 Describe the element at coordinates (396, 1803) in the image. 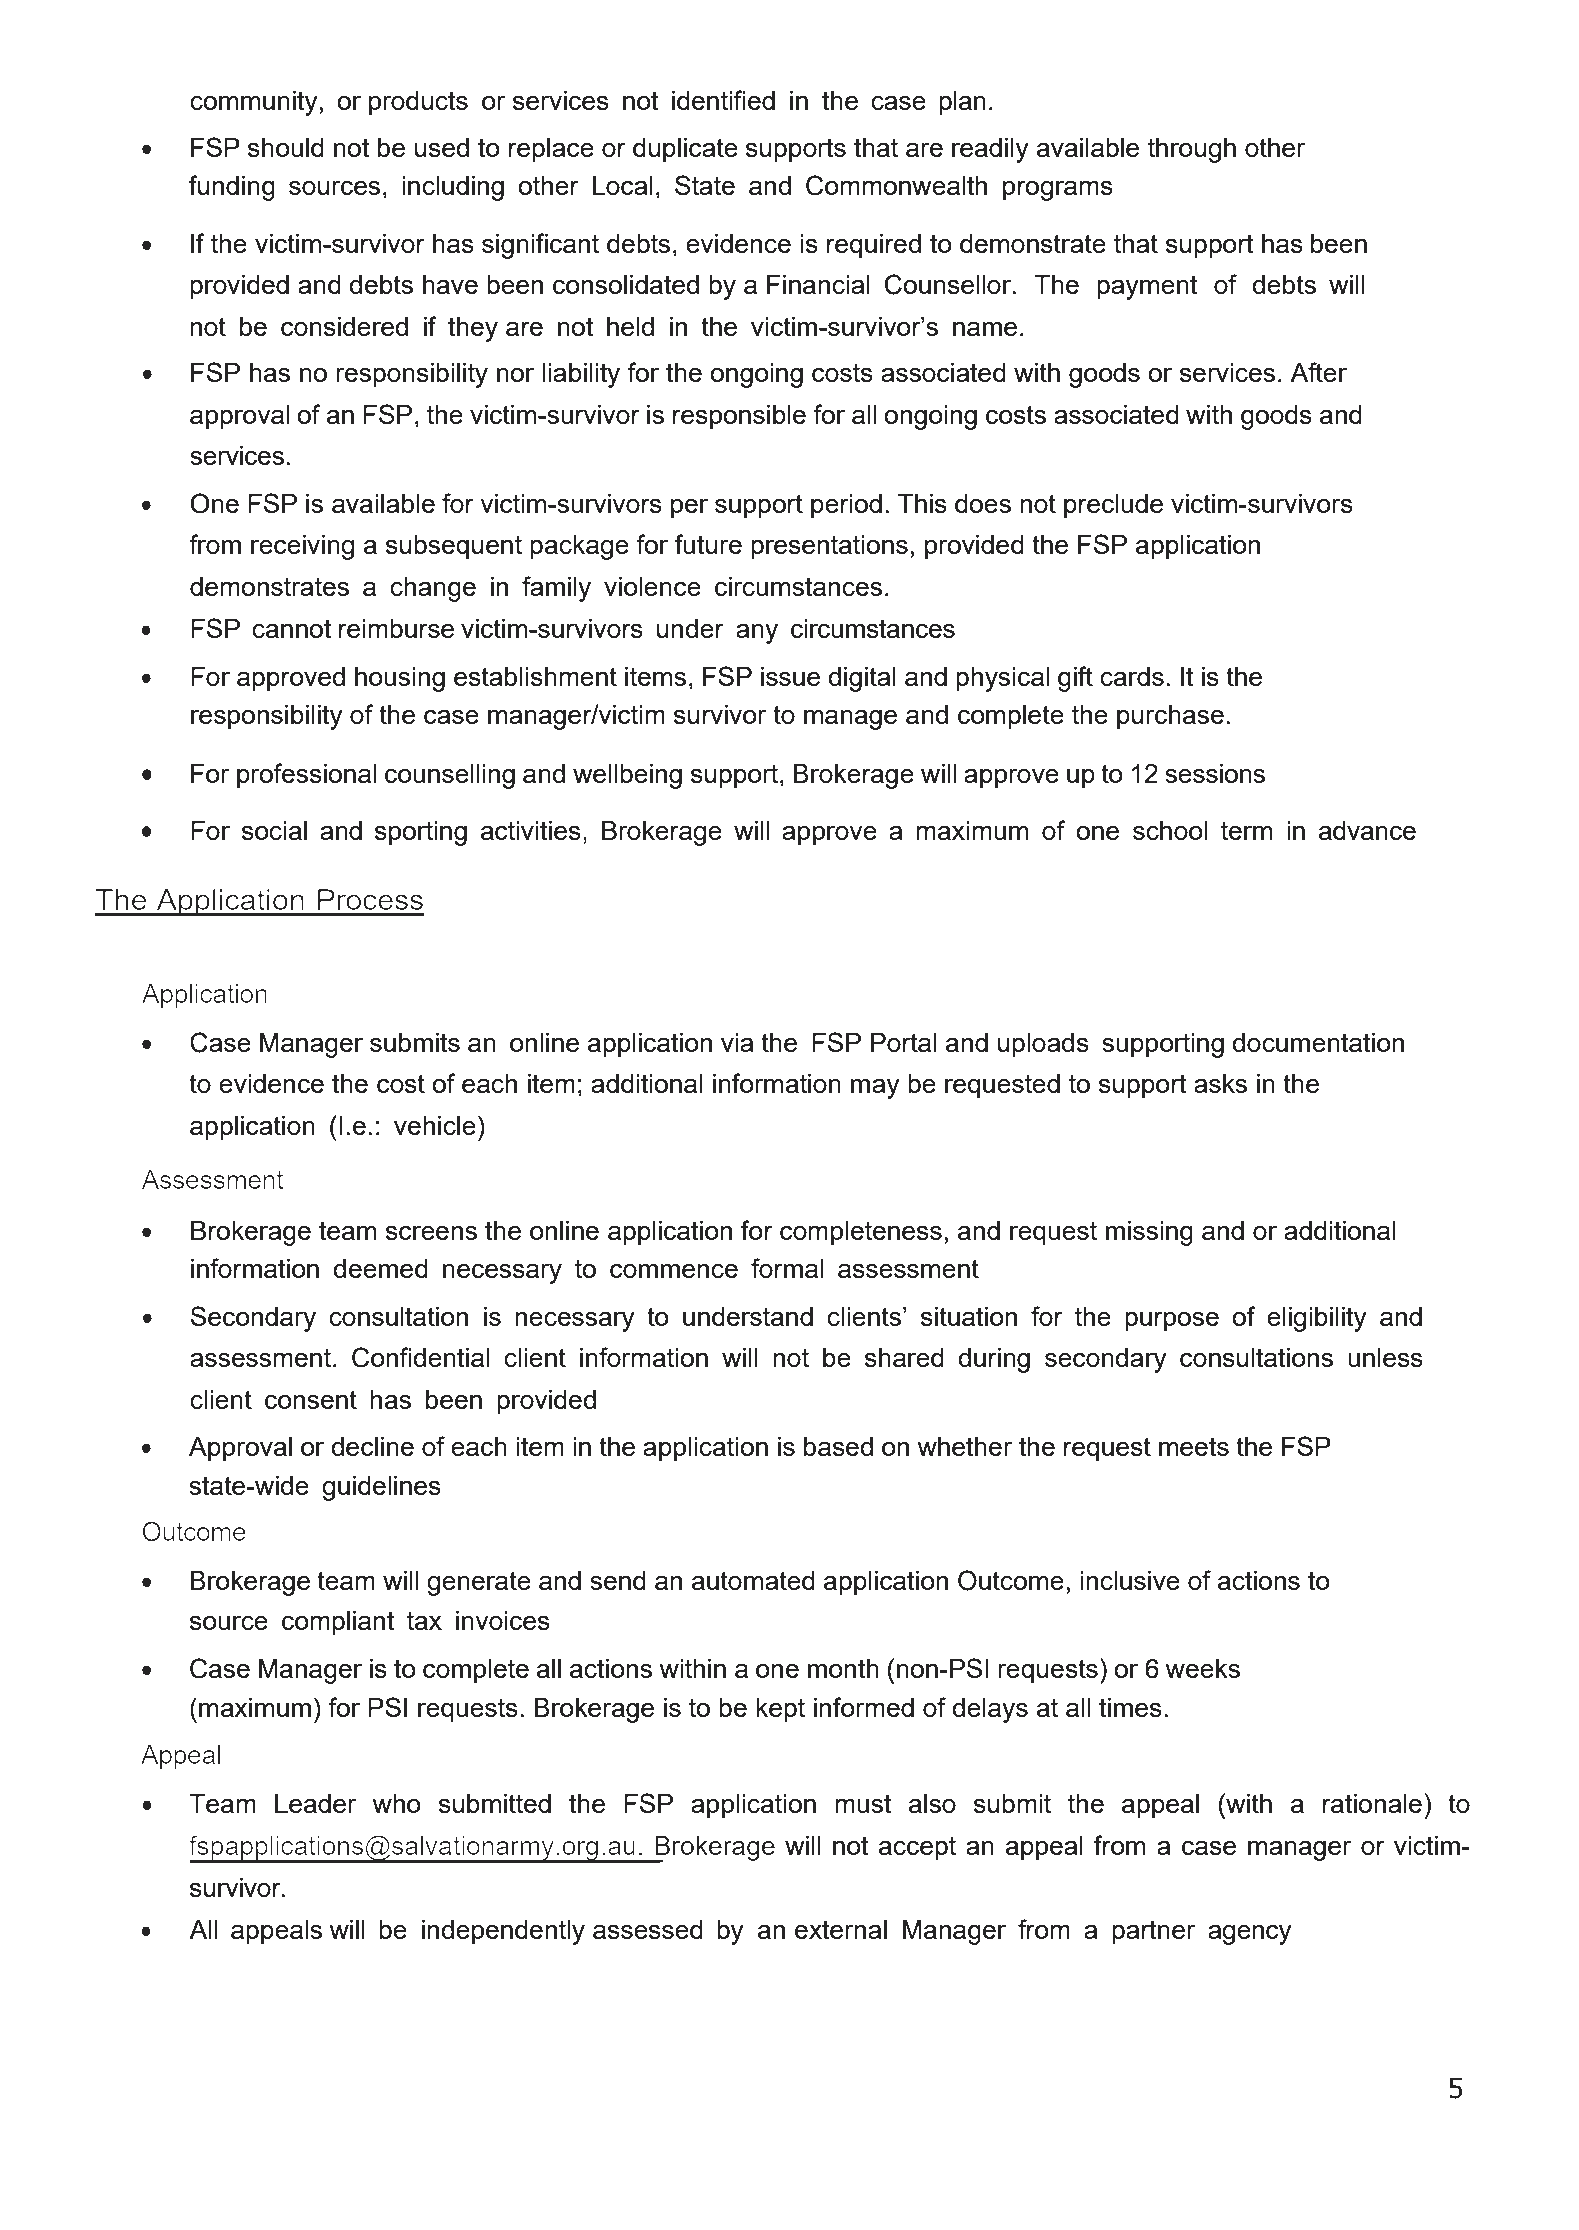

I see `who` at that location.
